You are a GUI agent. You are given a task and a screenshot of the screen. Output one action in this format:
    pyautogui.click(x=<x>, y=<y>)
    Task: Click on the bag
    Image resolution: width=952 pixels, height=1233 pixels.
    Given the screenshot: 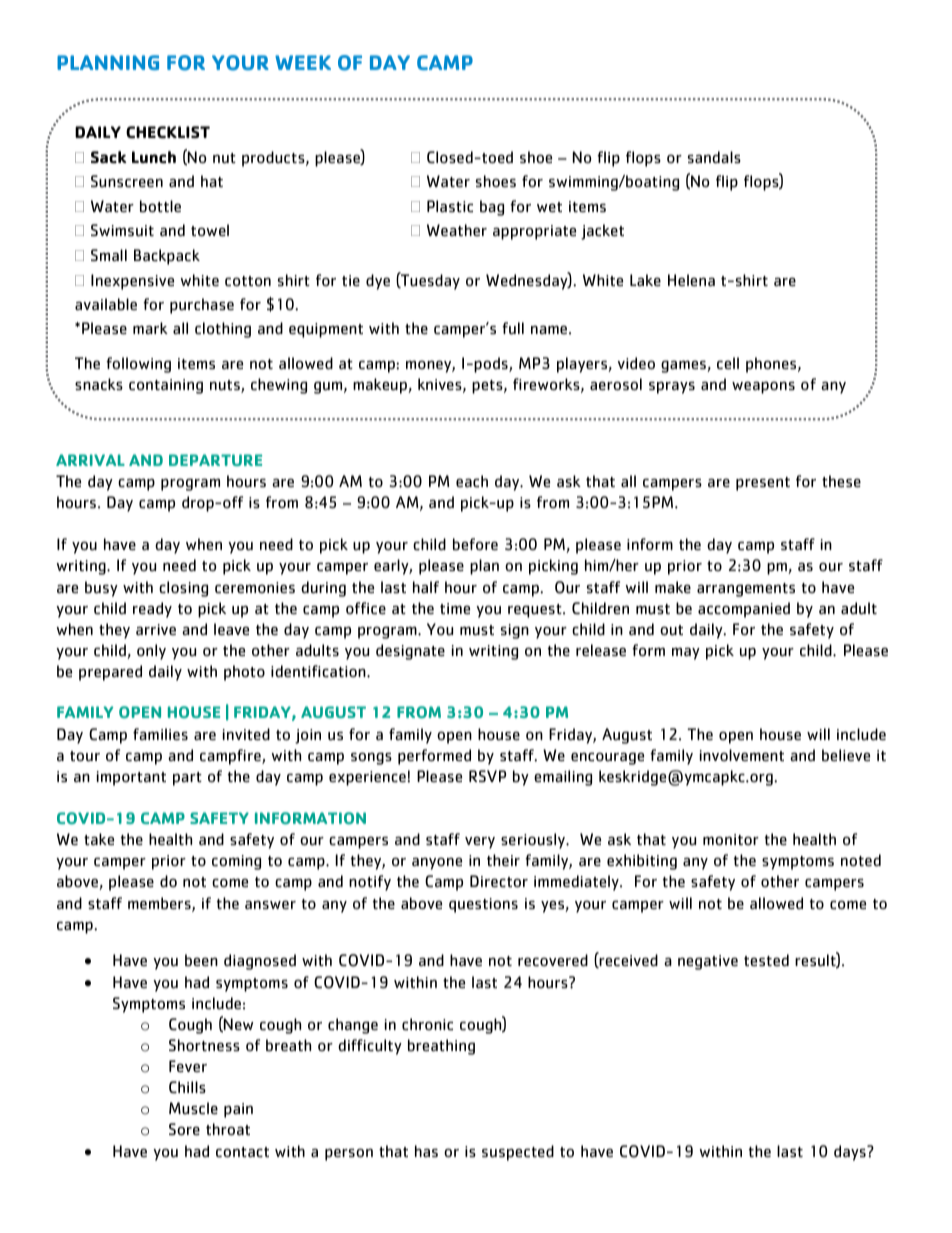 What is the action you would take?
    pyautogui.click(x=492, y=208)
